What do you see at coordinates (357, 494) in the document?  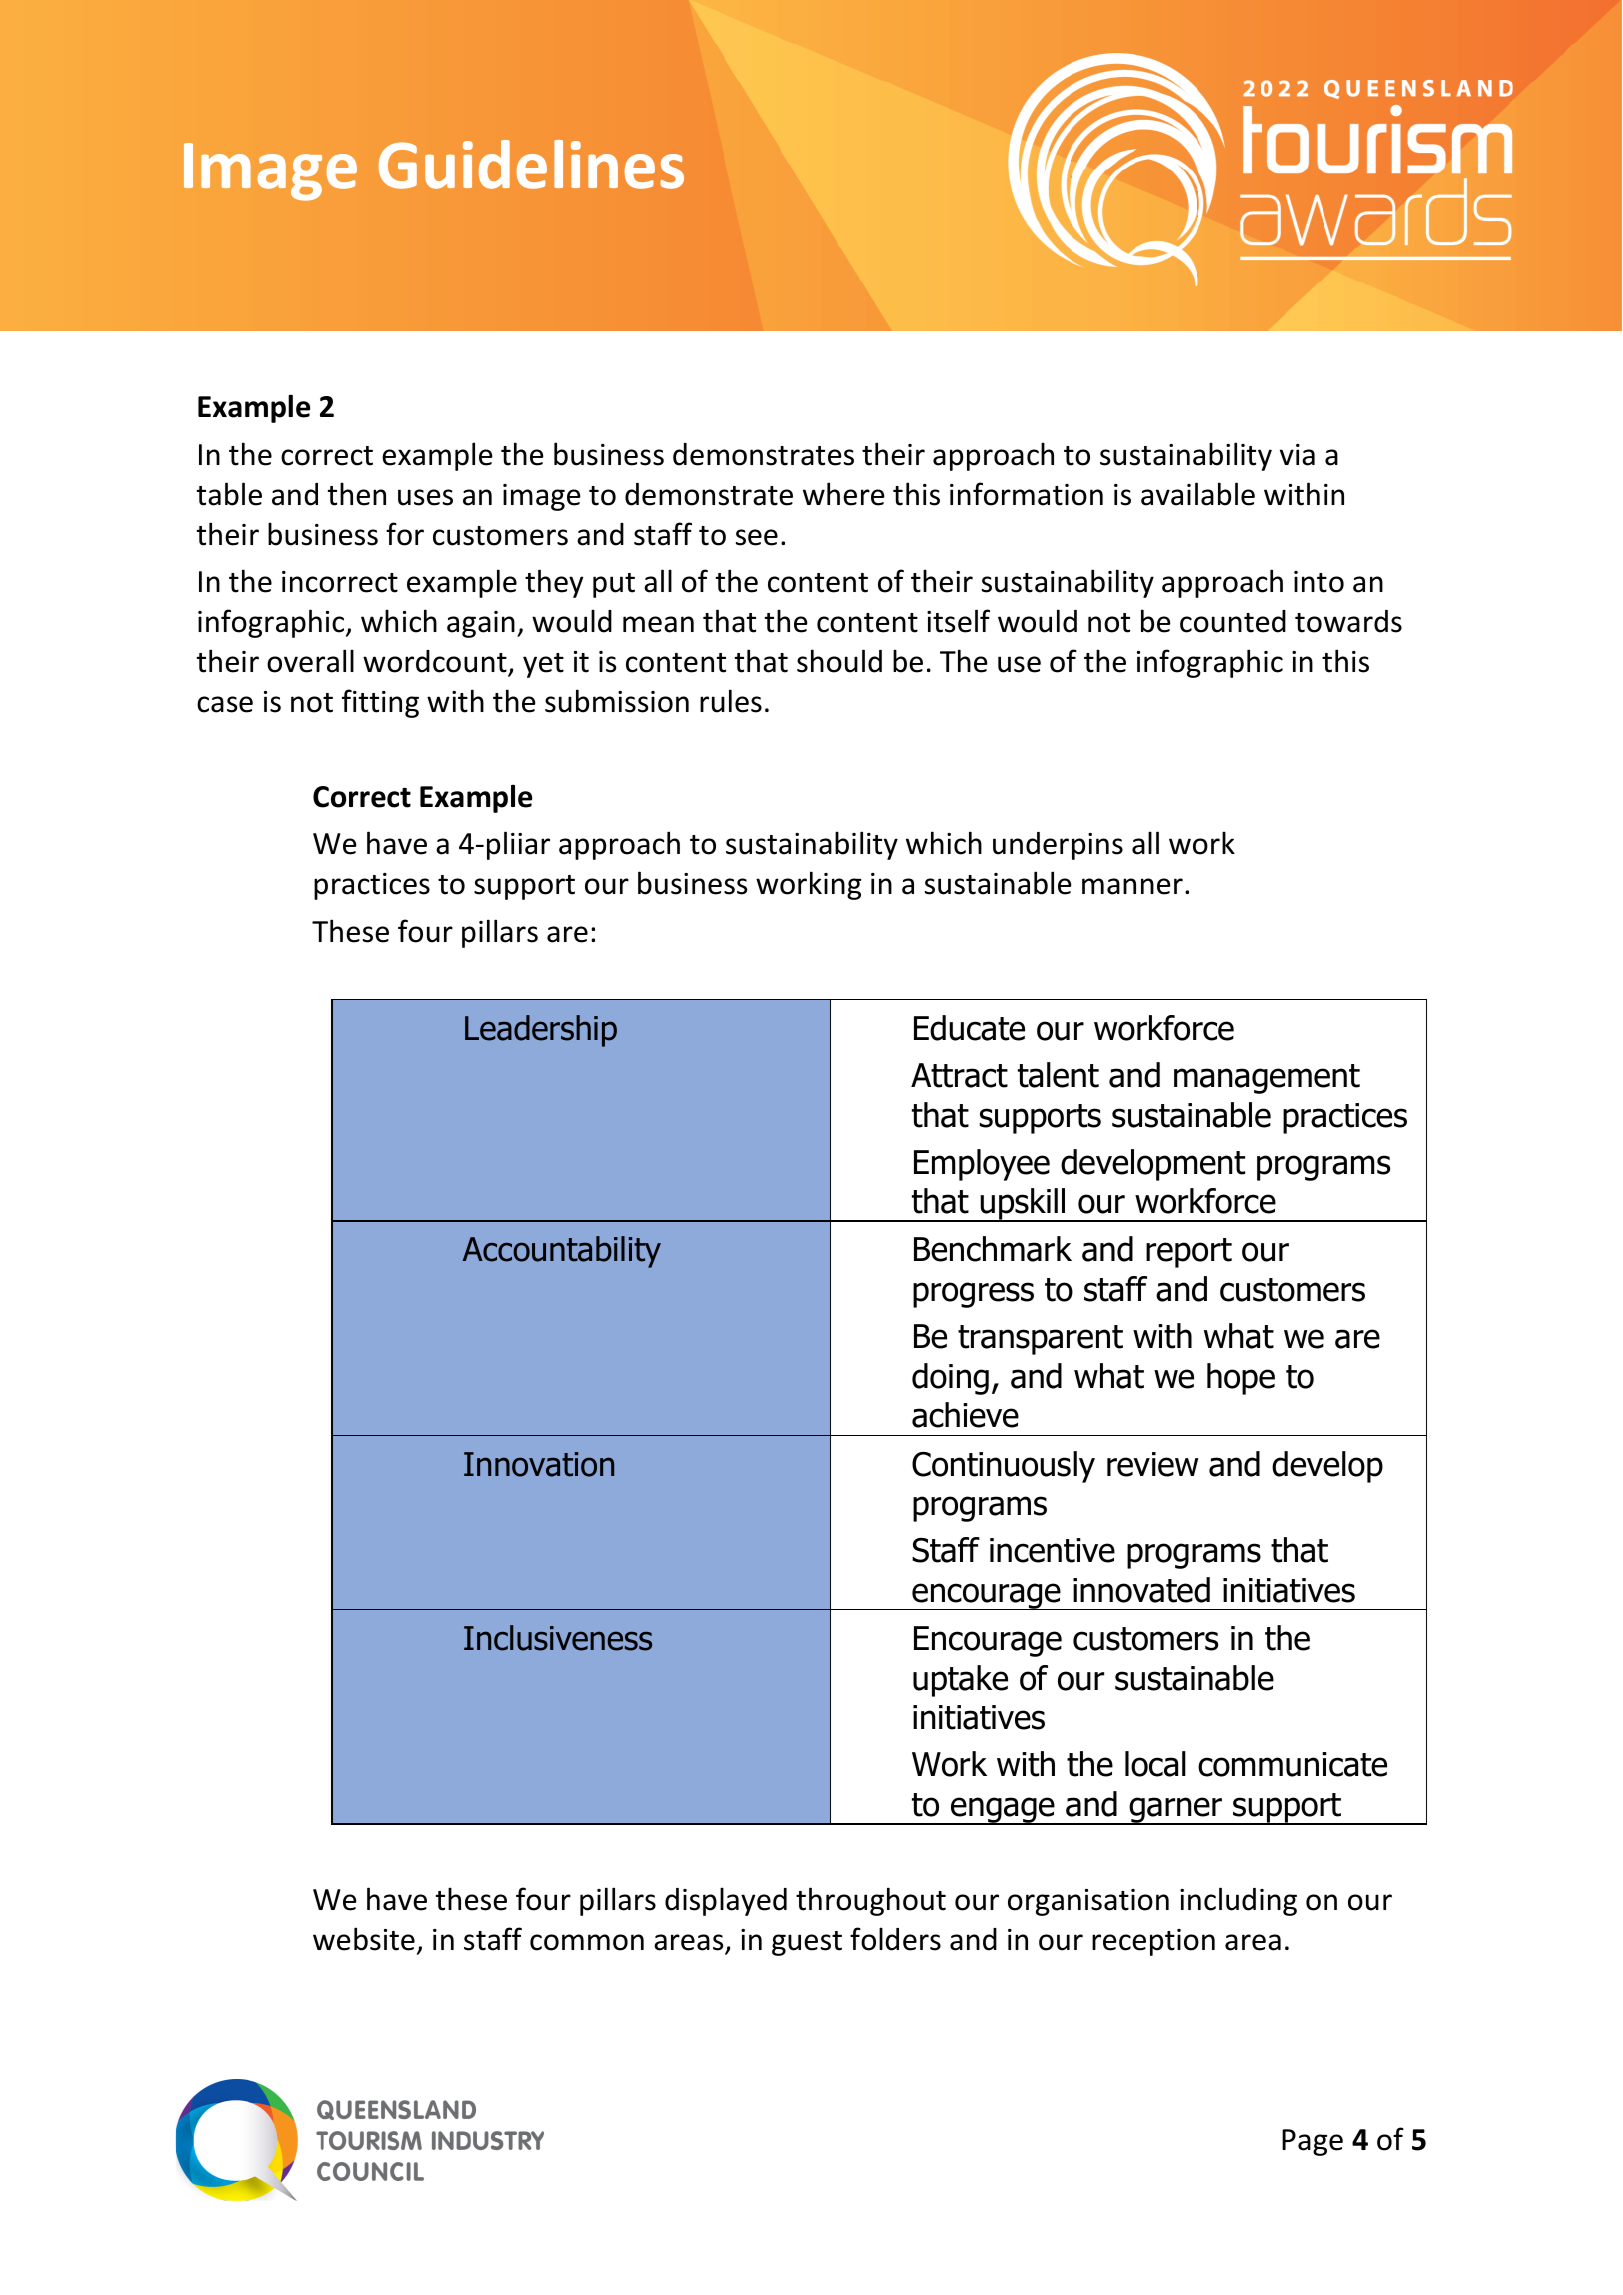 I see `then` at bounding box center [357, 494].
